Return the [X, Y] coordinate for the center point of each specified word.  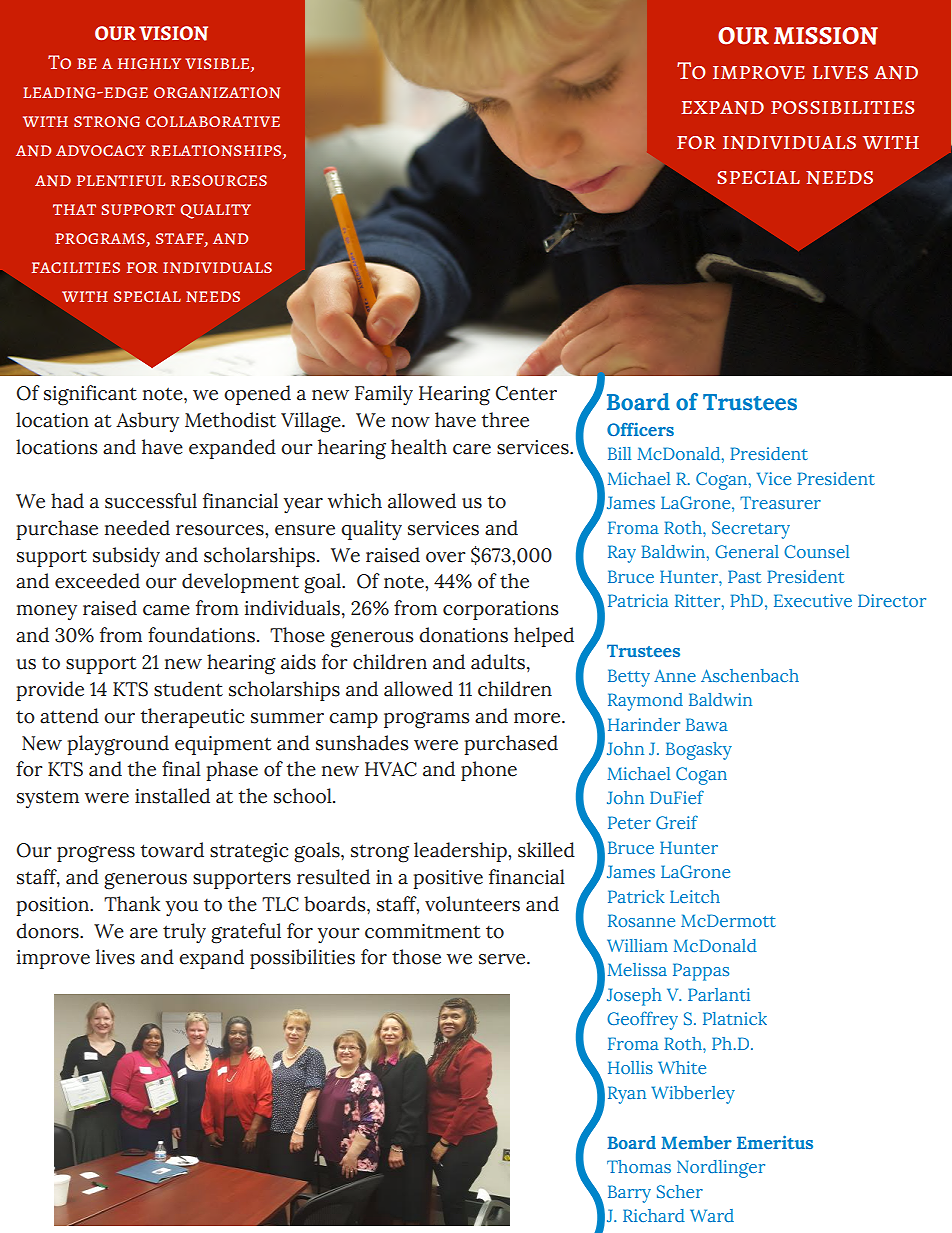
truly [184, 933]
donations [463, 635]
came [166, 610]
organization [217, 93]
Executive [813, 600]
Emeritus [775, 1142]
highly [149, 63]
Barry [629, 1194]
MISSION [826, 36]
